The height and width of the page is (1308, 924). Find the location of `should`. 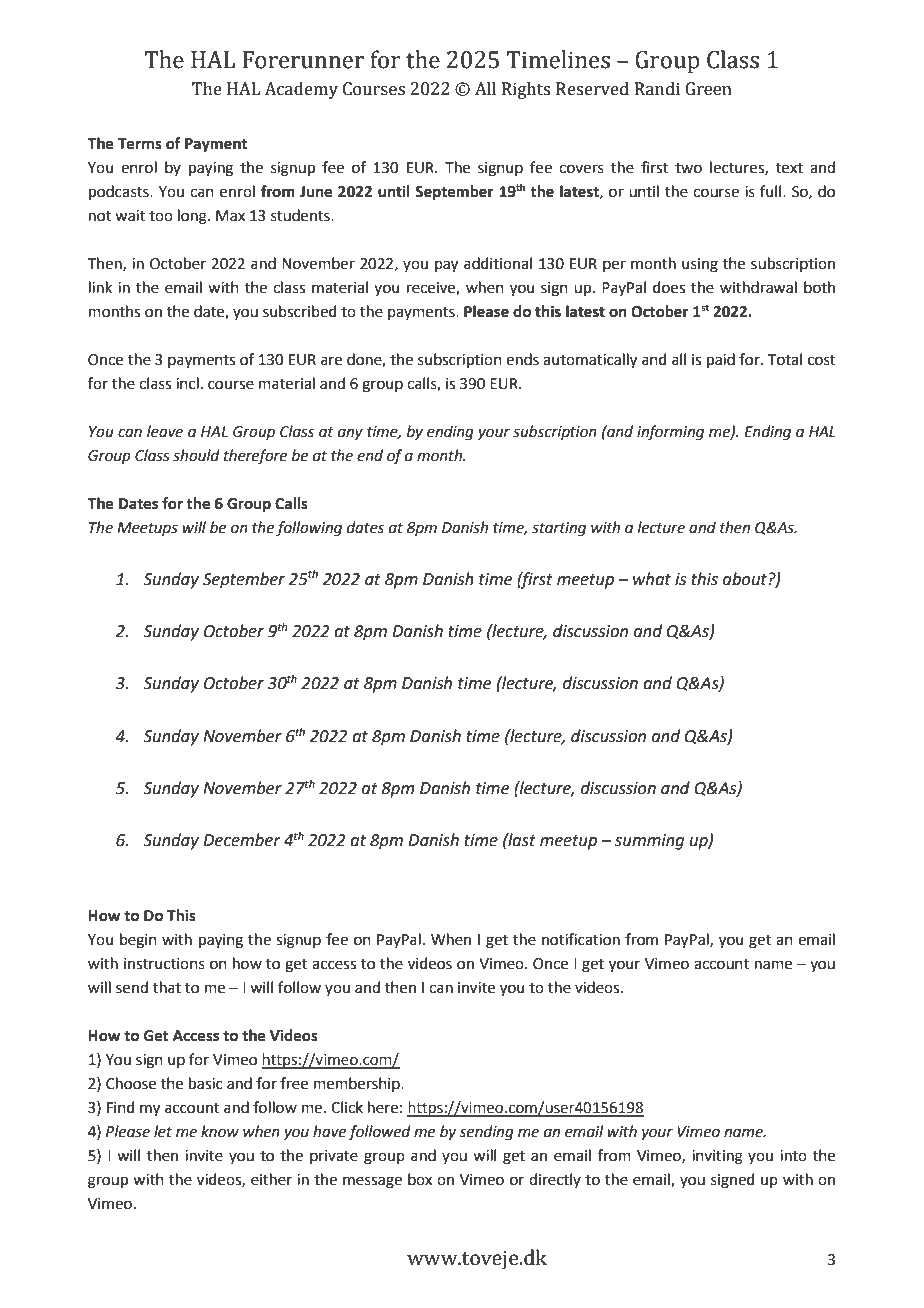

should is located at coordinates (196, 455).
